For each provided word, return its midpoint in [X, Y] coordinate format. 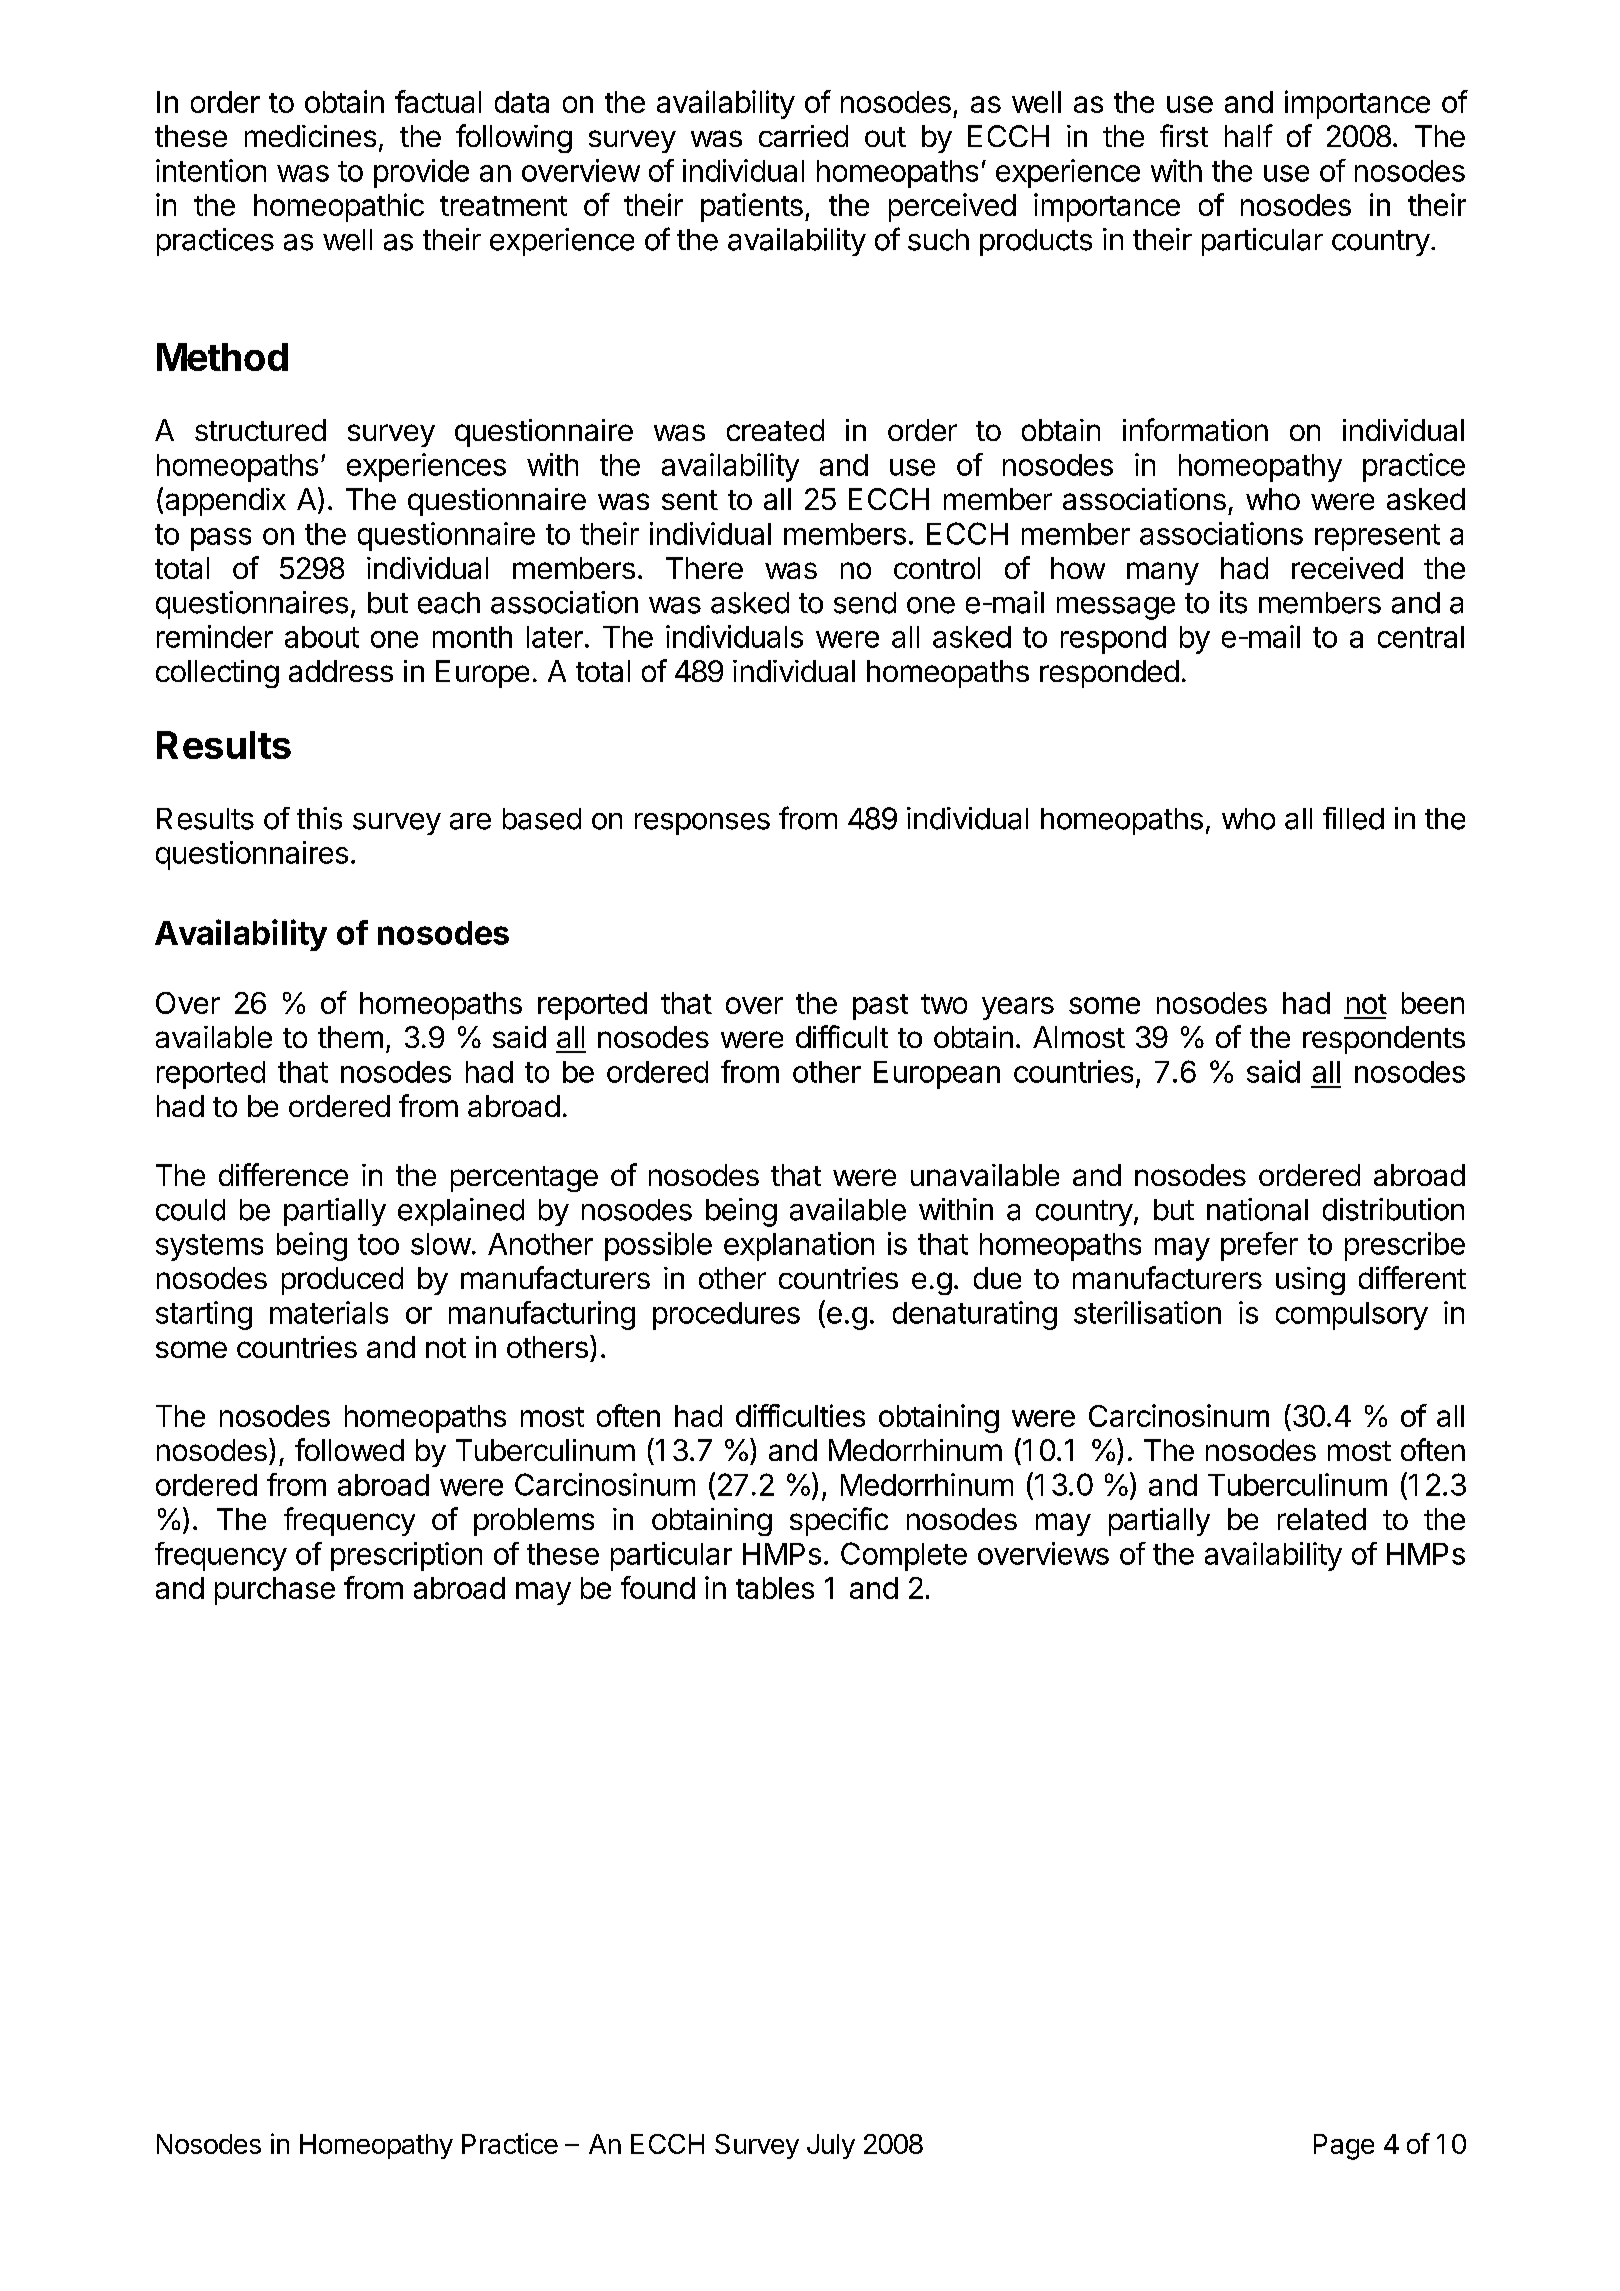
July [831, 2146]
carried [803, 136]
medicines [310, 136]
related [1322, 1519]
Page [1344, 2147]
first [1184, 135]
